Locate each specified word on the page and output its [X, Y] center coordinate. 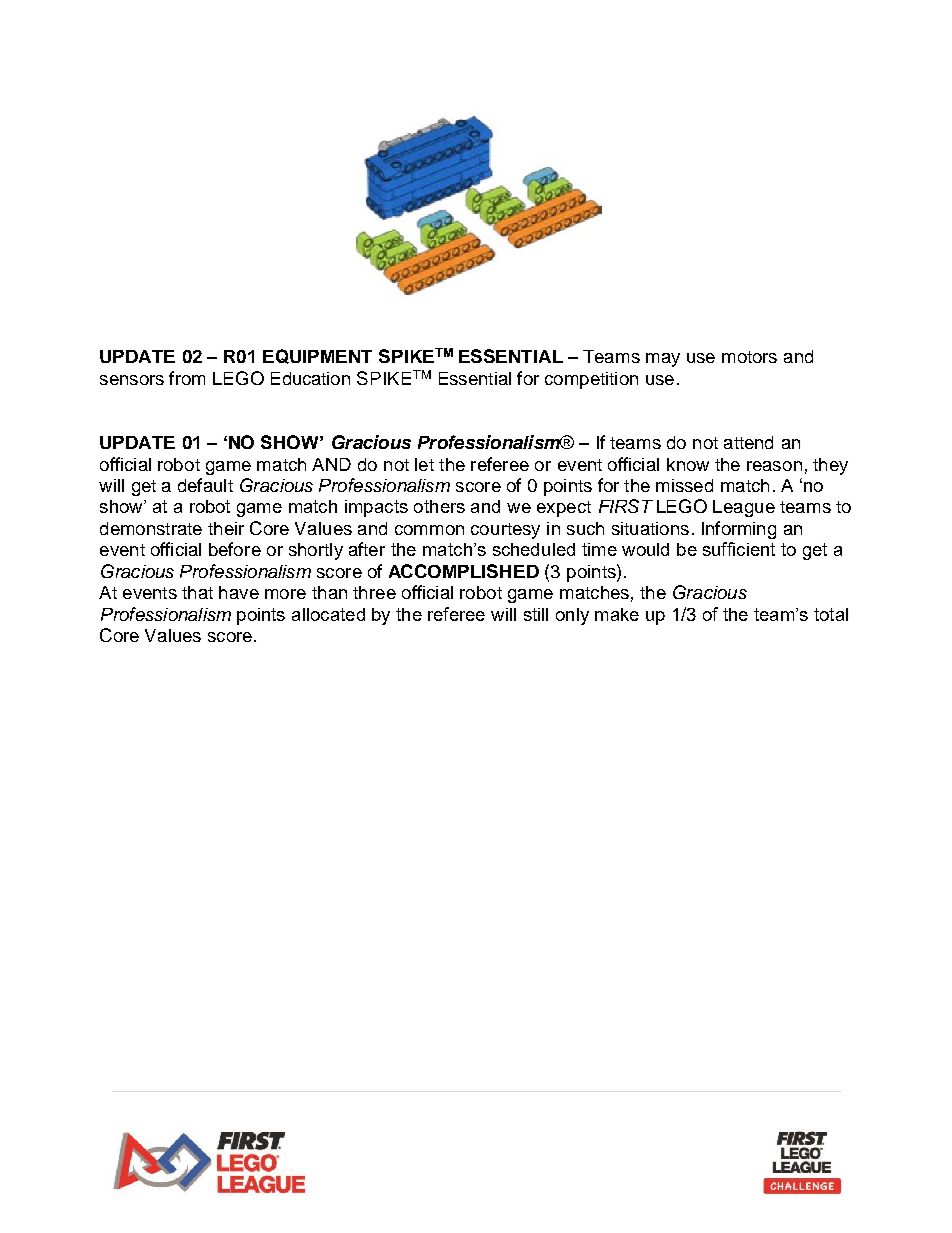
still [536, 614]
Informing [739, 530]
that [197, 592]
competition [591, 380]
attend [748, 442]
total [831, 614]
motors [749, 357]
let [424, 464]
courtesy [505, 531]
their [226, 528]
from [187, 378]
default [205, 485]
